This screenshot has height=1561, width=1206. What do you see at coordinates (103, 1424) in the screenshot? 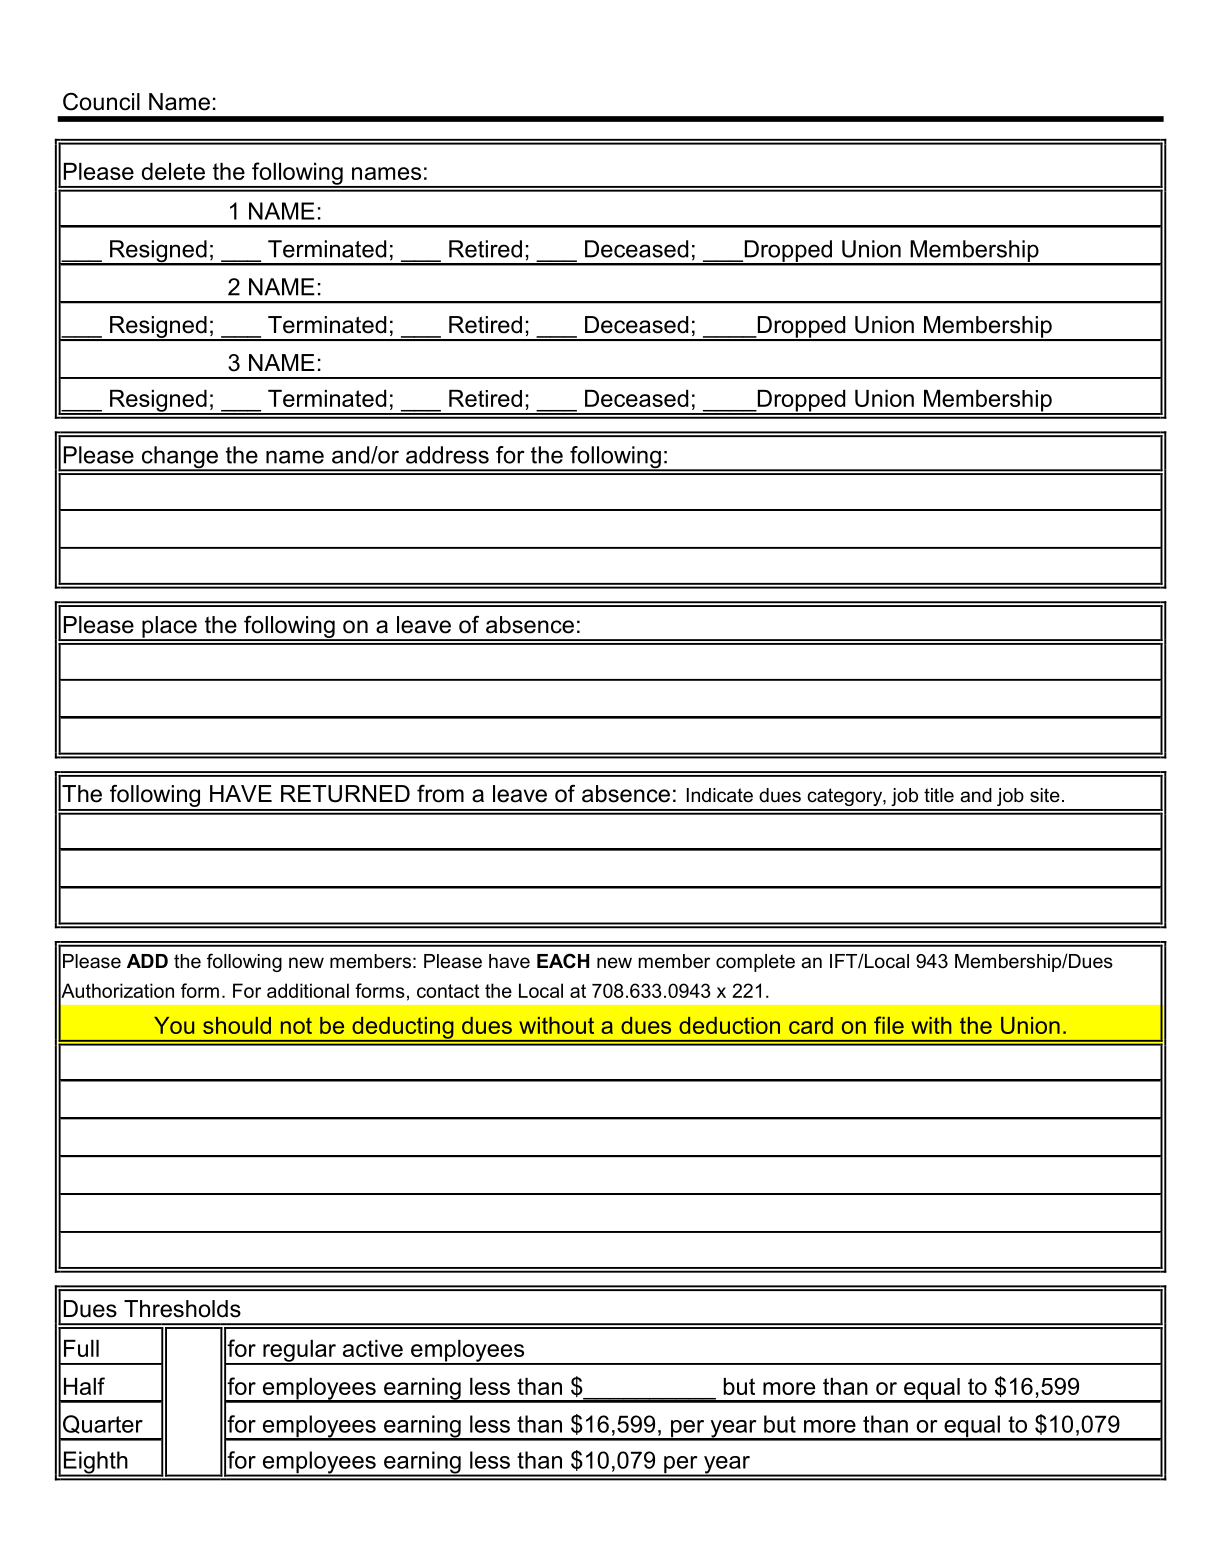
I see `Quarter` at bounding box center [103, 1424].
